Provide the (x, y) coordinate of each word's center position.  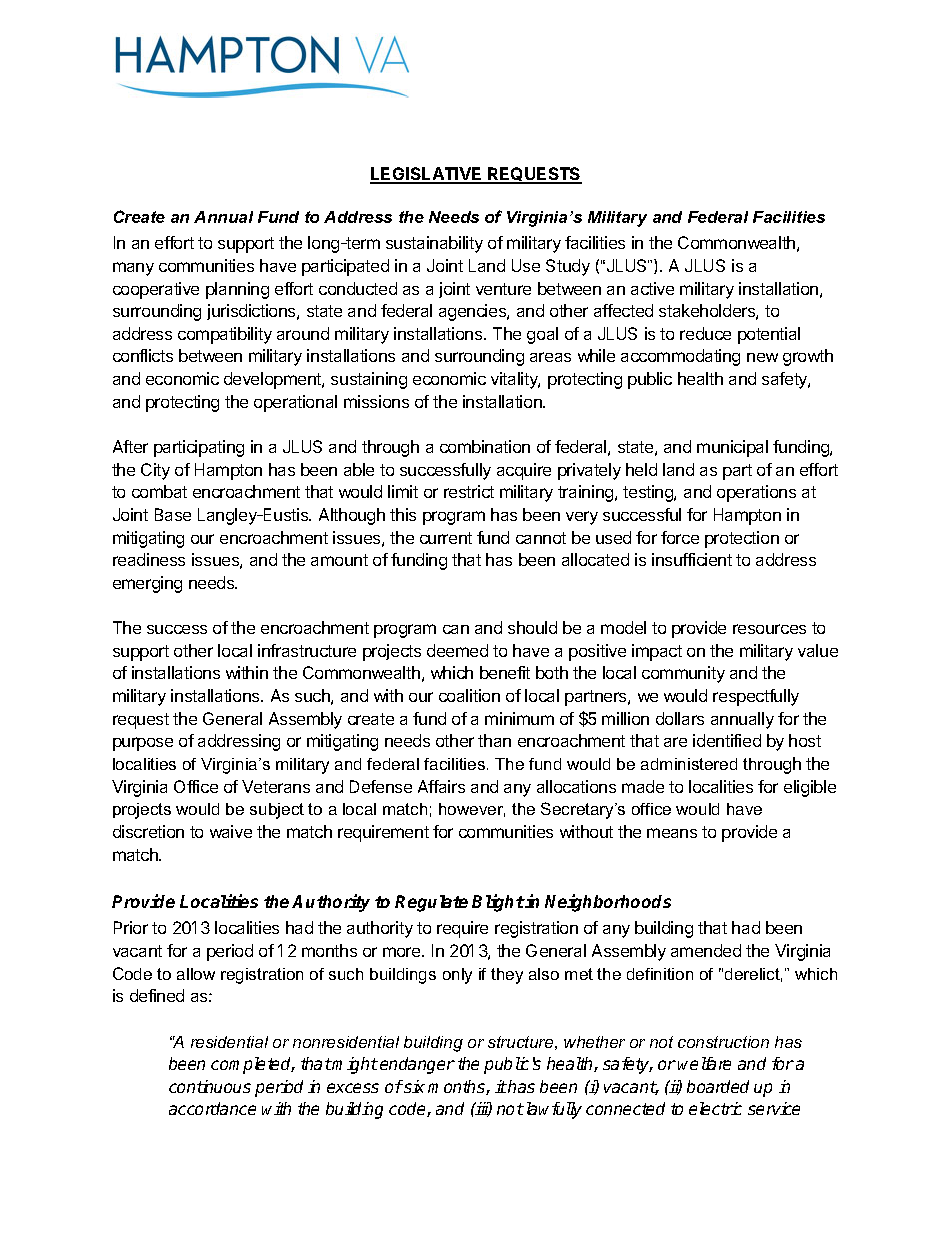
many (133, 269)
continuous (210, 1086)
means (672, 833)
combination (485, 446)
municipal (732, 448)
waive (231, 831)
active (652, 288)
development (273, 380)
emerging (147, 584)
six (413, 1086)
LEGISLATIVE (427, 175)
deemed (457, 650)
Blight (498, 903)
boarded (718, 1086)
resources (769, 629)
